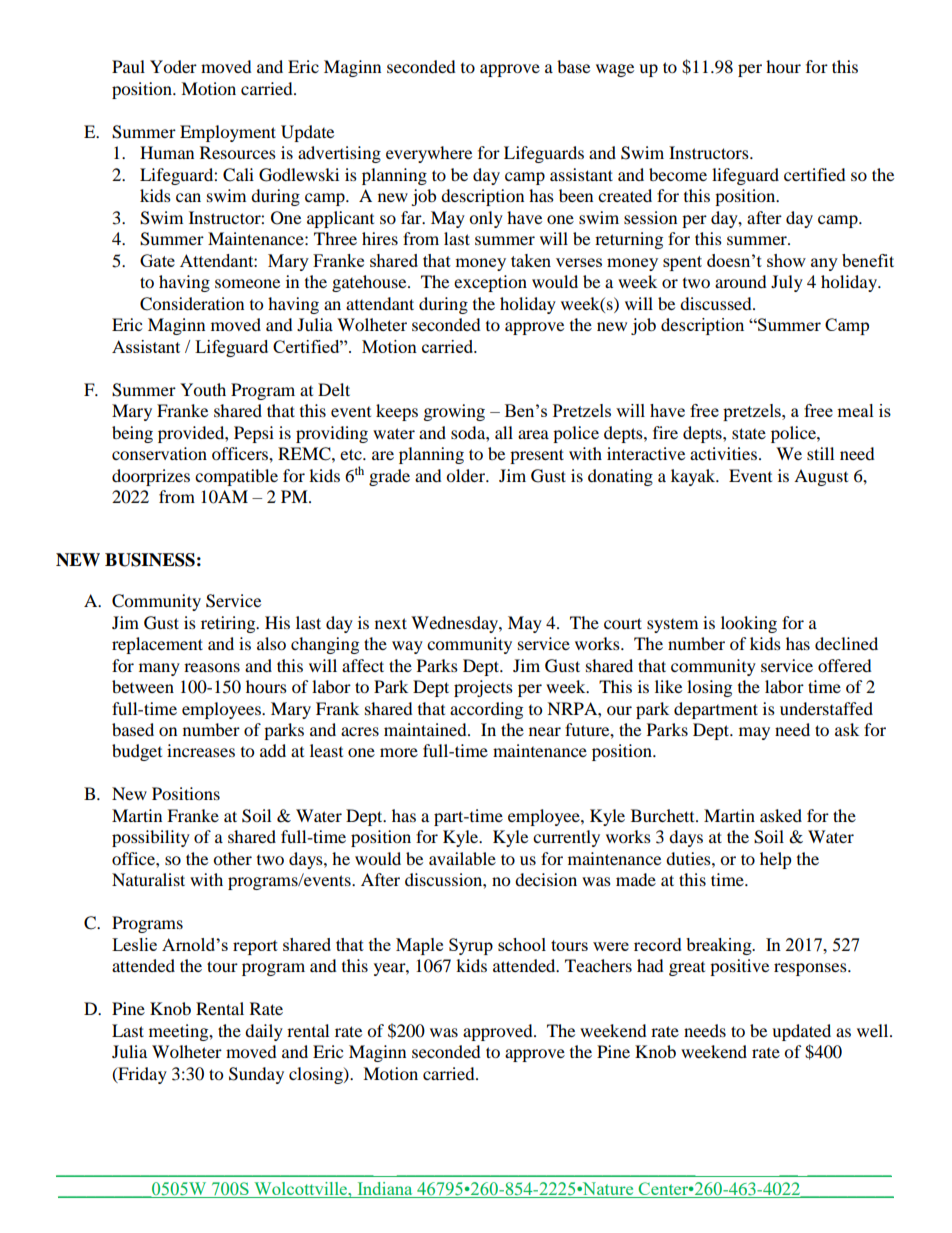 The height and width of the document is (1233, 952). I want to click on become, so click(678, 174).
